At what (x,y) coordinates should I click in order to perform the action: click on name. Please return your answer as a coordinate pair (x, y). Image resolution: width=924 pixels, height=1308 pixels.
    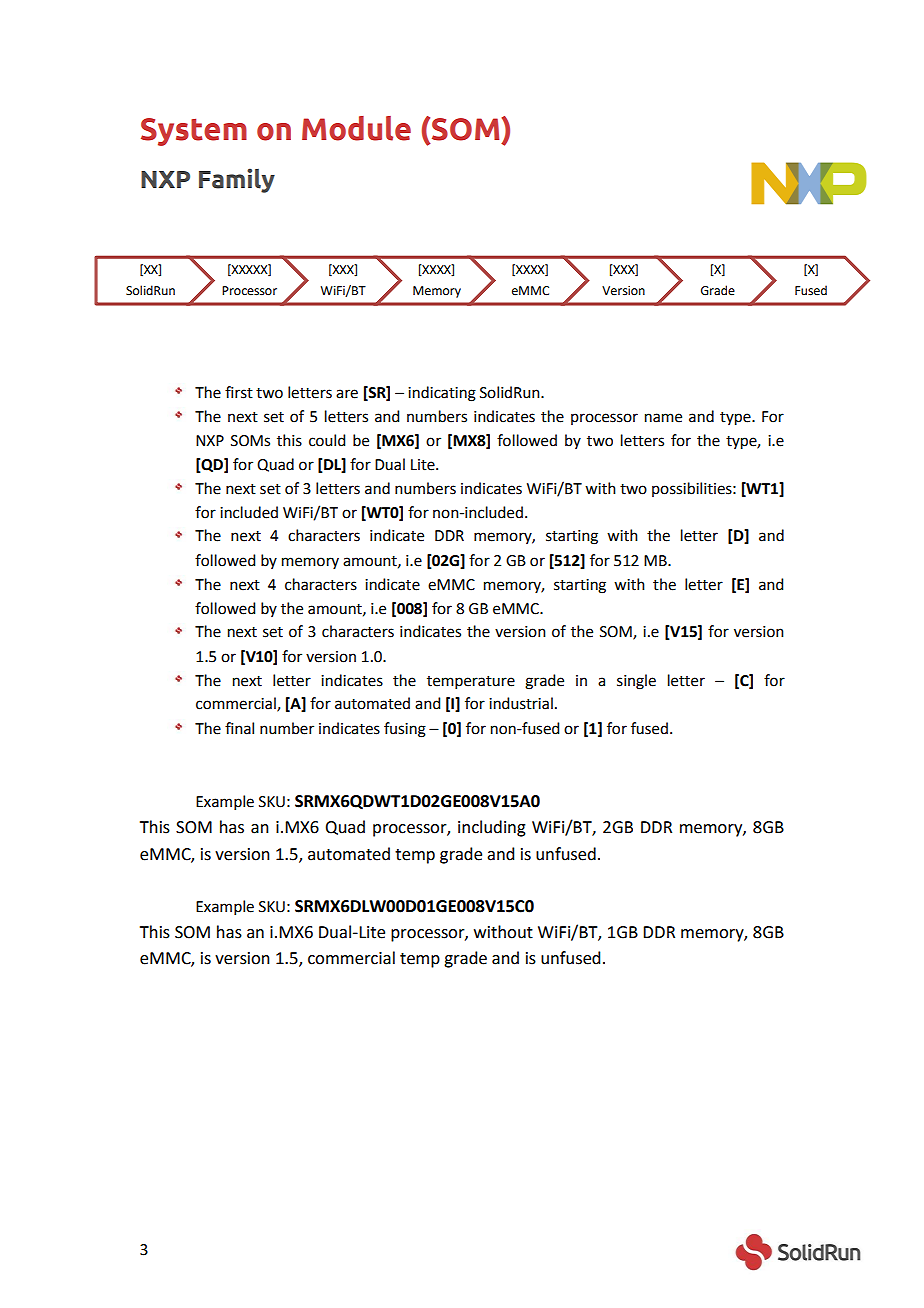
    Looking at the image, I should click on (663, 418).
